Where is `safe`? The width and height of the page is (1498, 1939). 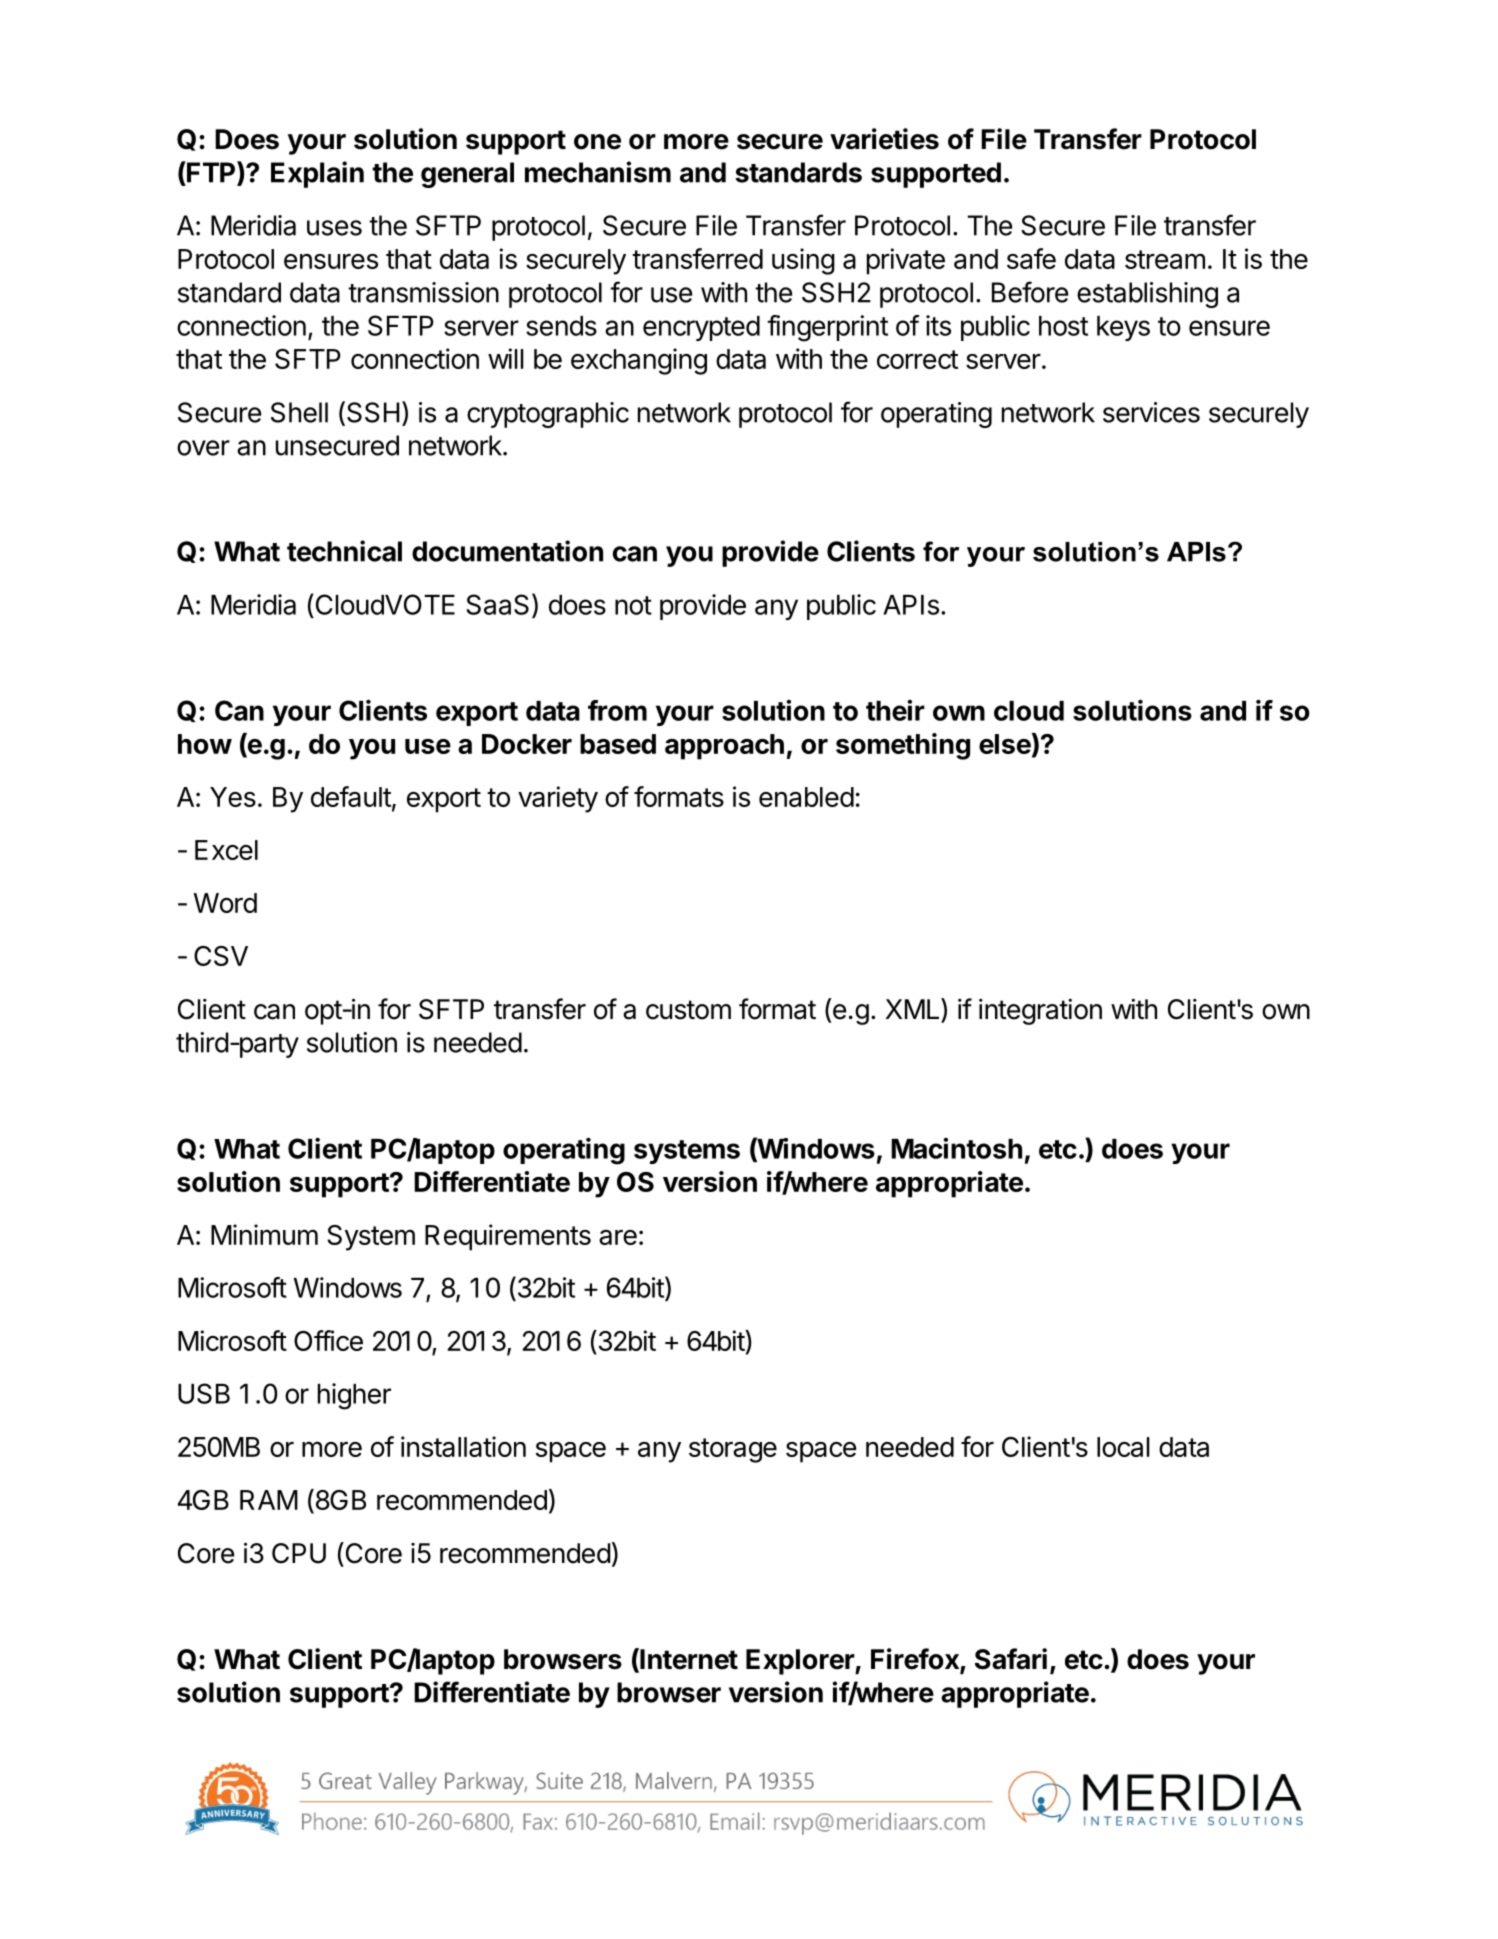
safe is located at coordinates (1031, 258).
